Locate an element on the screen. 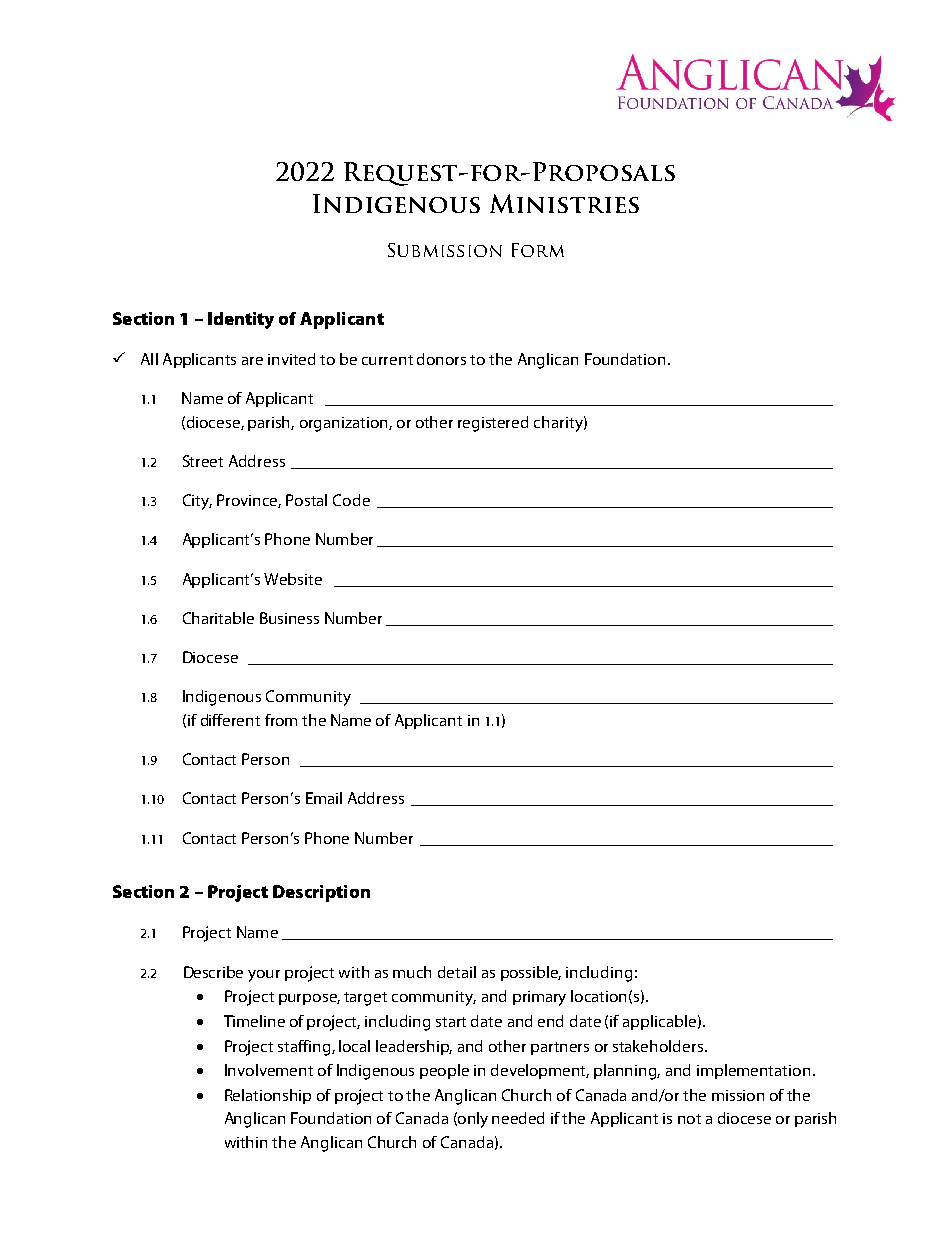  possible is located at coordinates (531, 973).
